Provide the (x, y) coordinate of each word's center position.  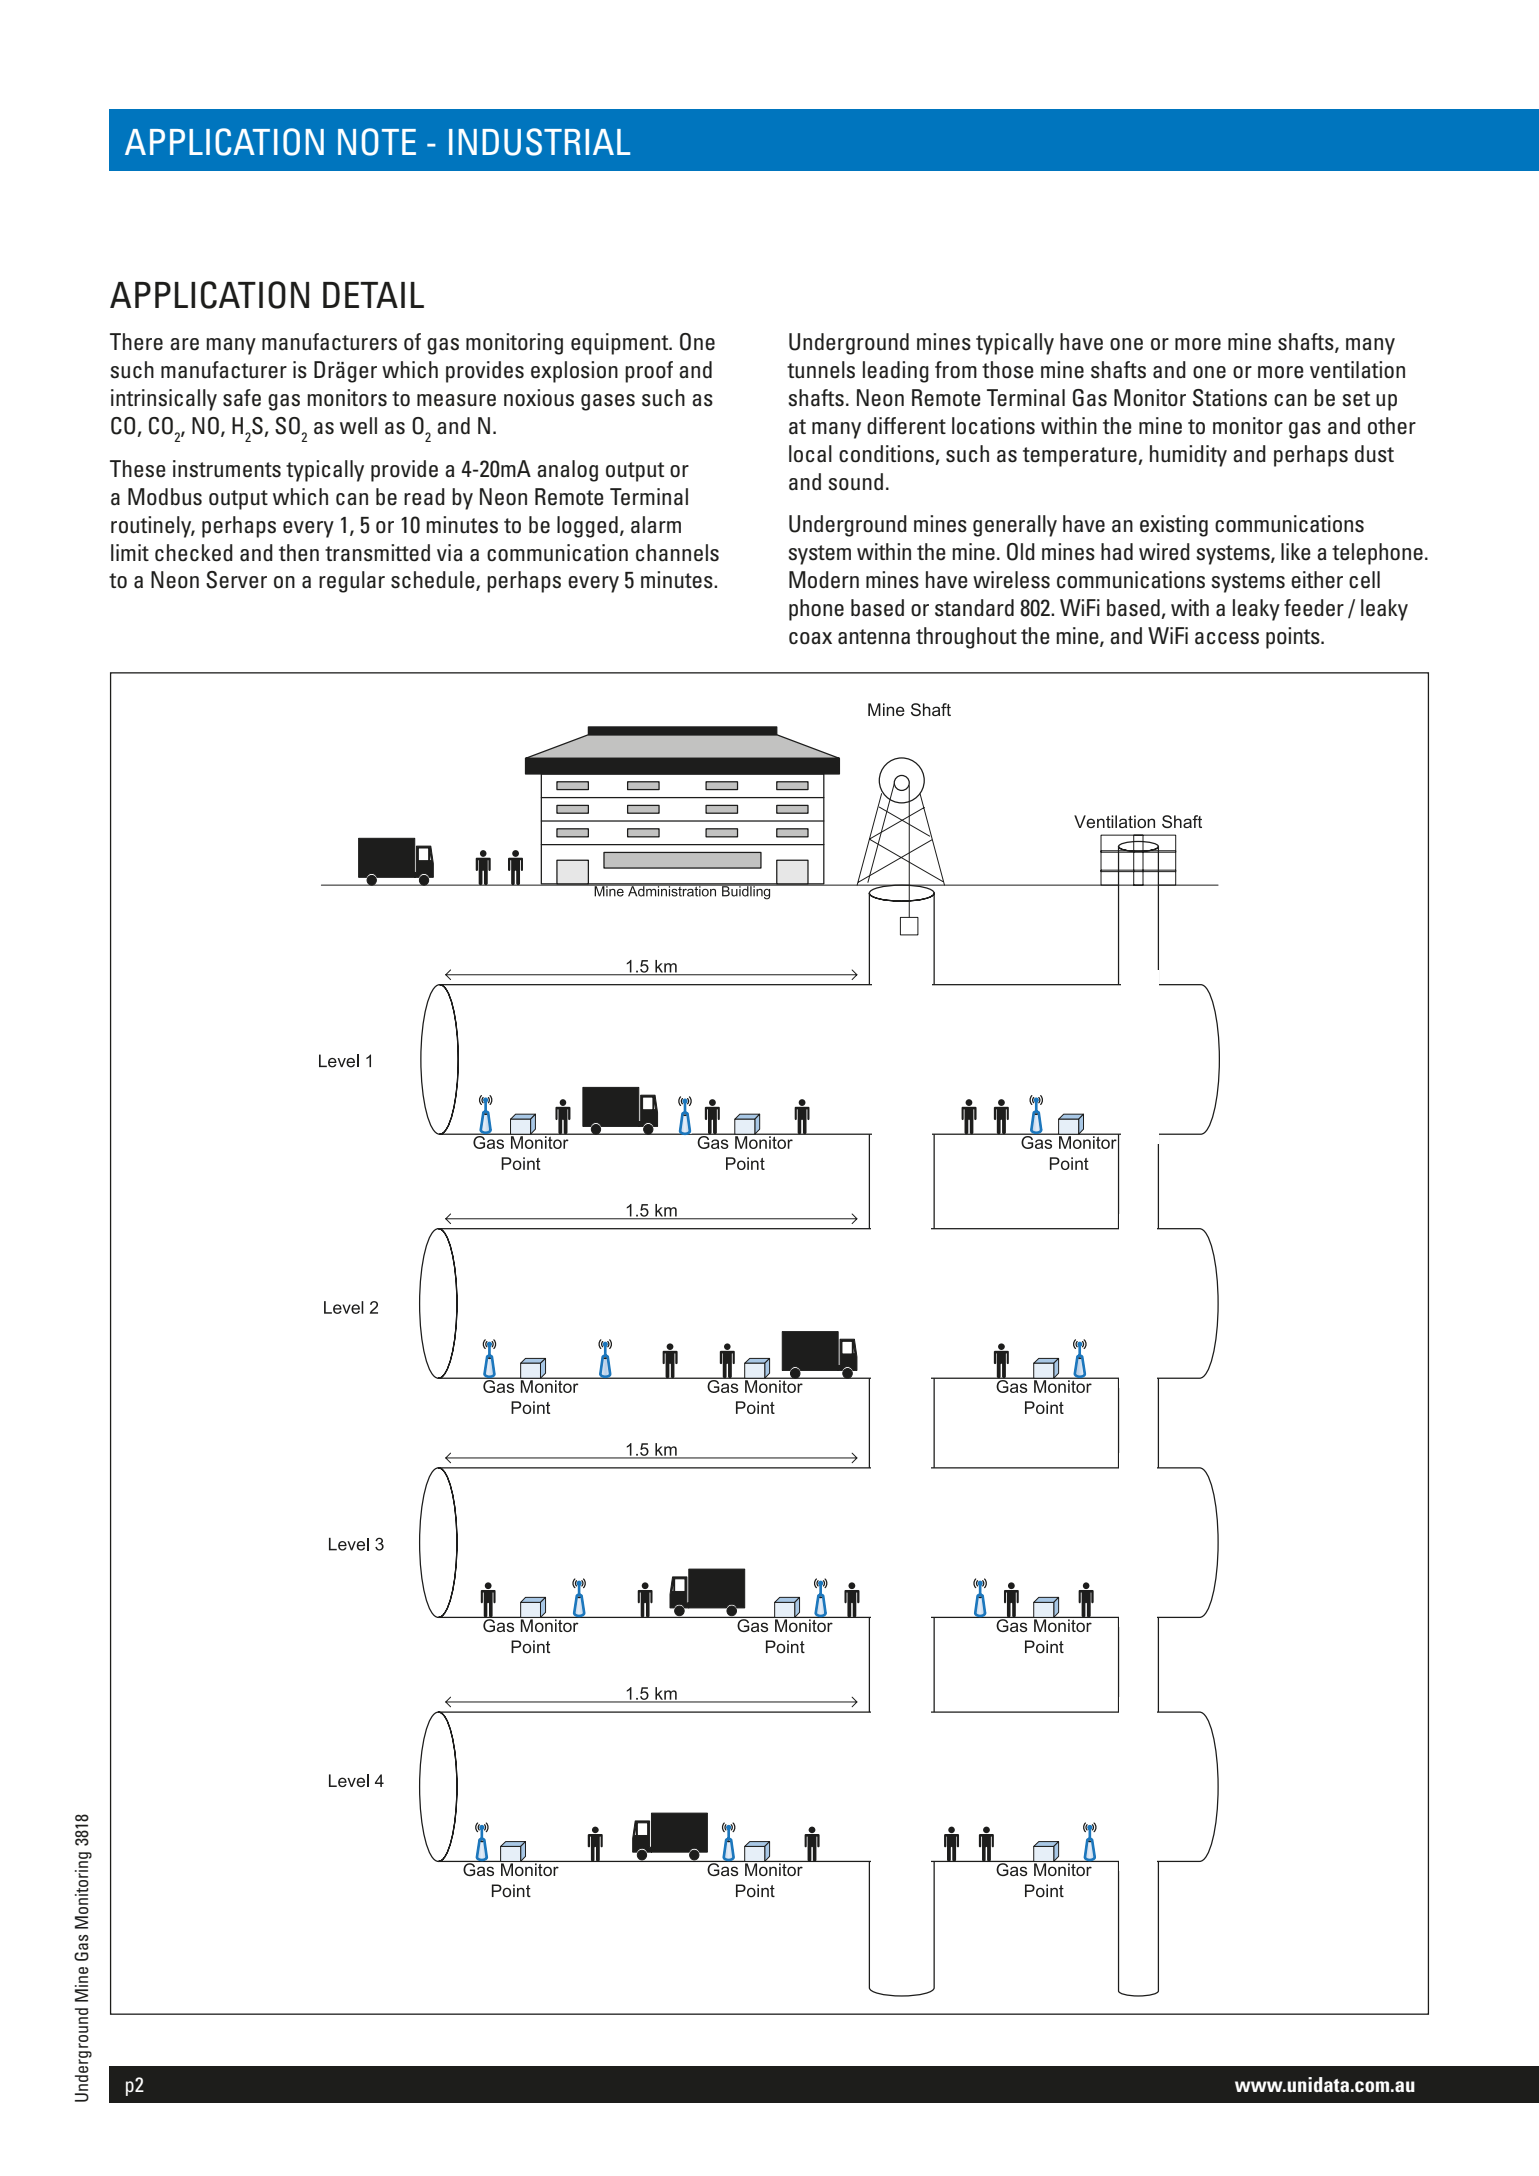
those (1008, 370)
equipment (621, 344)
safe (242, 398)
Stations (1230, 398)
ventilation (1357, 370)
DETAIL (373, 295)
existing (1174, 526)
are (184, 344)
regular (352, 582)
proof (649, 372)
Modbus (165, 497)
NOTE (377, 142)
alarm (656, 525)
